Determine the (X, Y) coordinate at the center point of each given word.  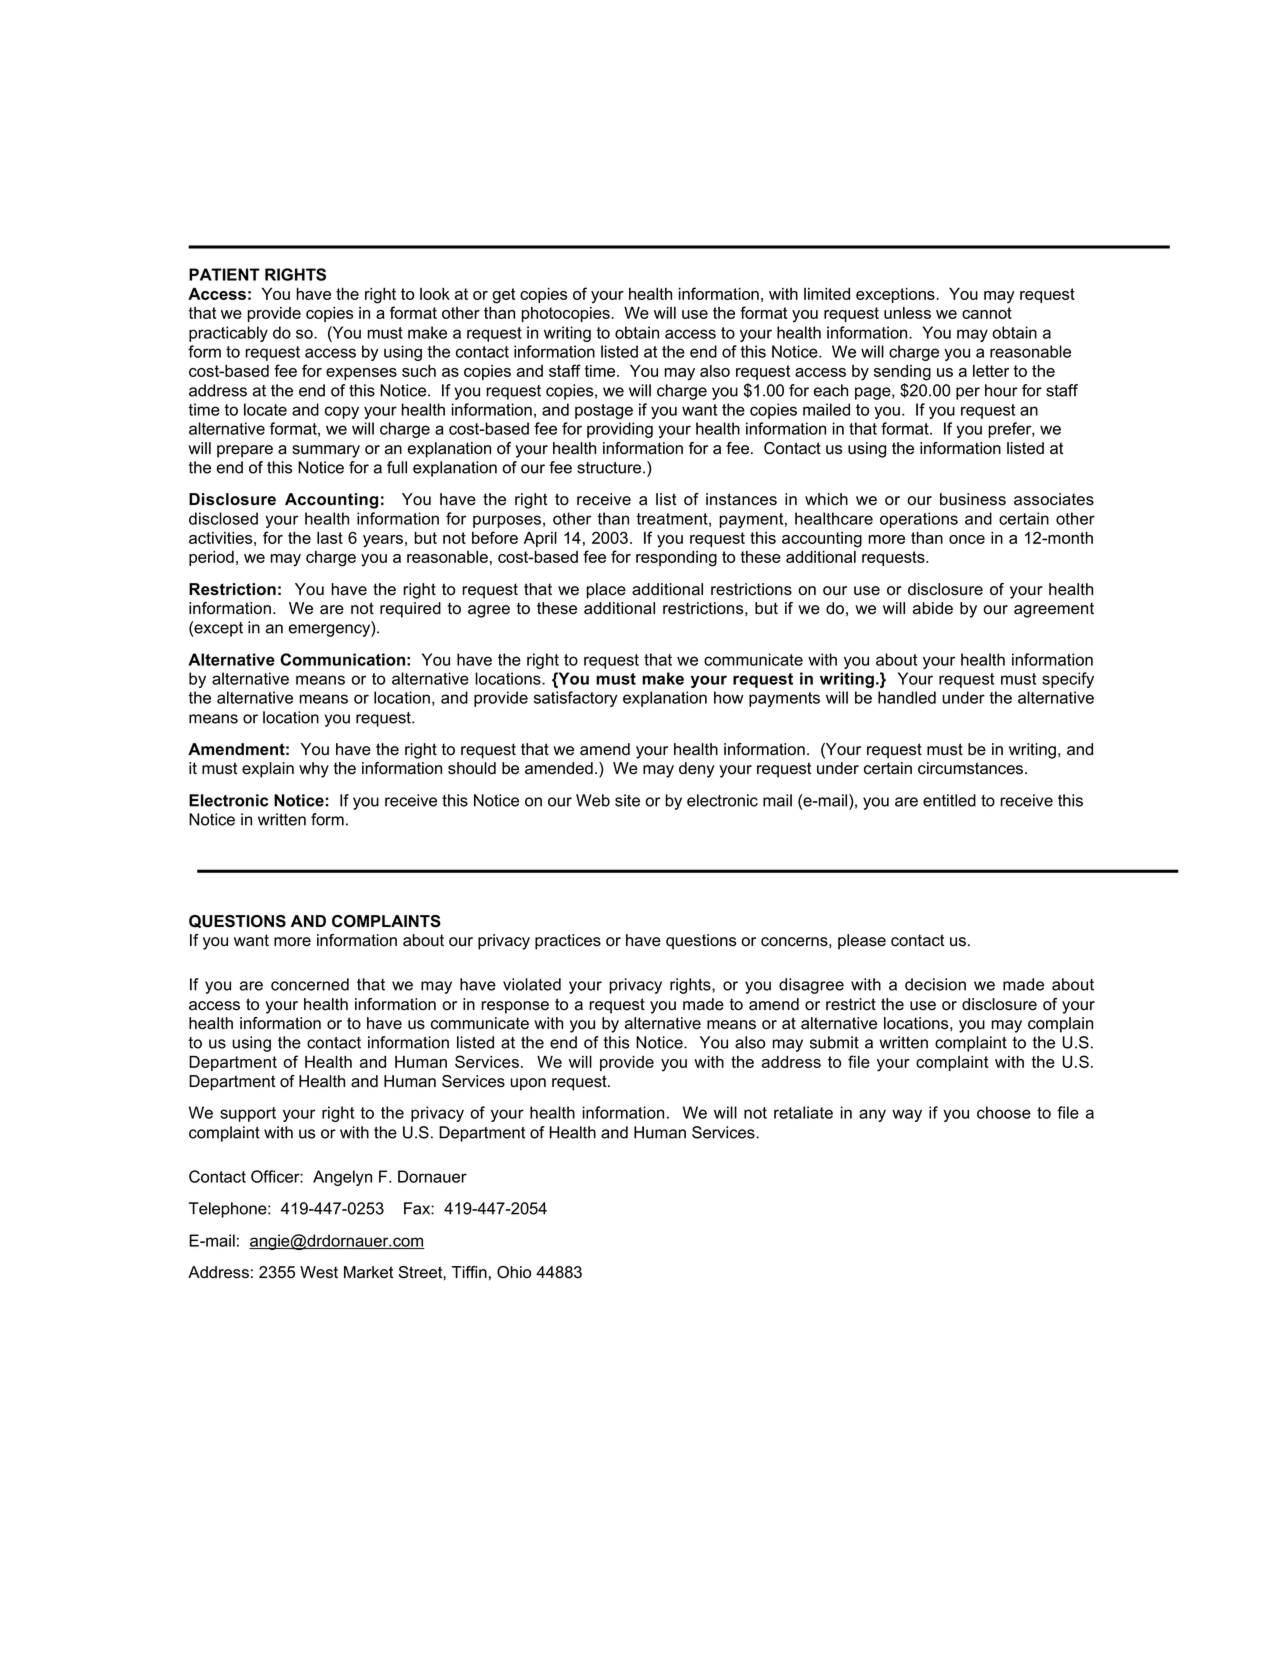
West (319, 1272)
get (503, 296)
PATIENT (224, 274)
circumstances (972, 768)
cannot (987, 313)
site (627, 800)
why (314, 770)
